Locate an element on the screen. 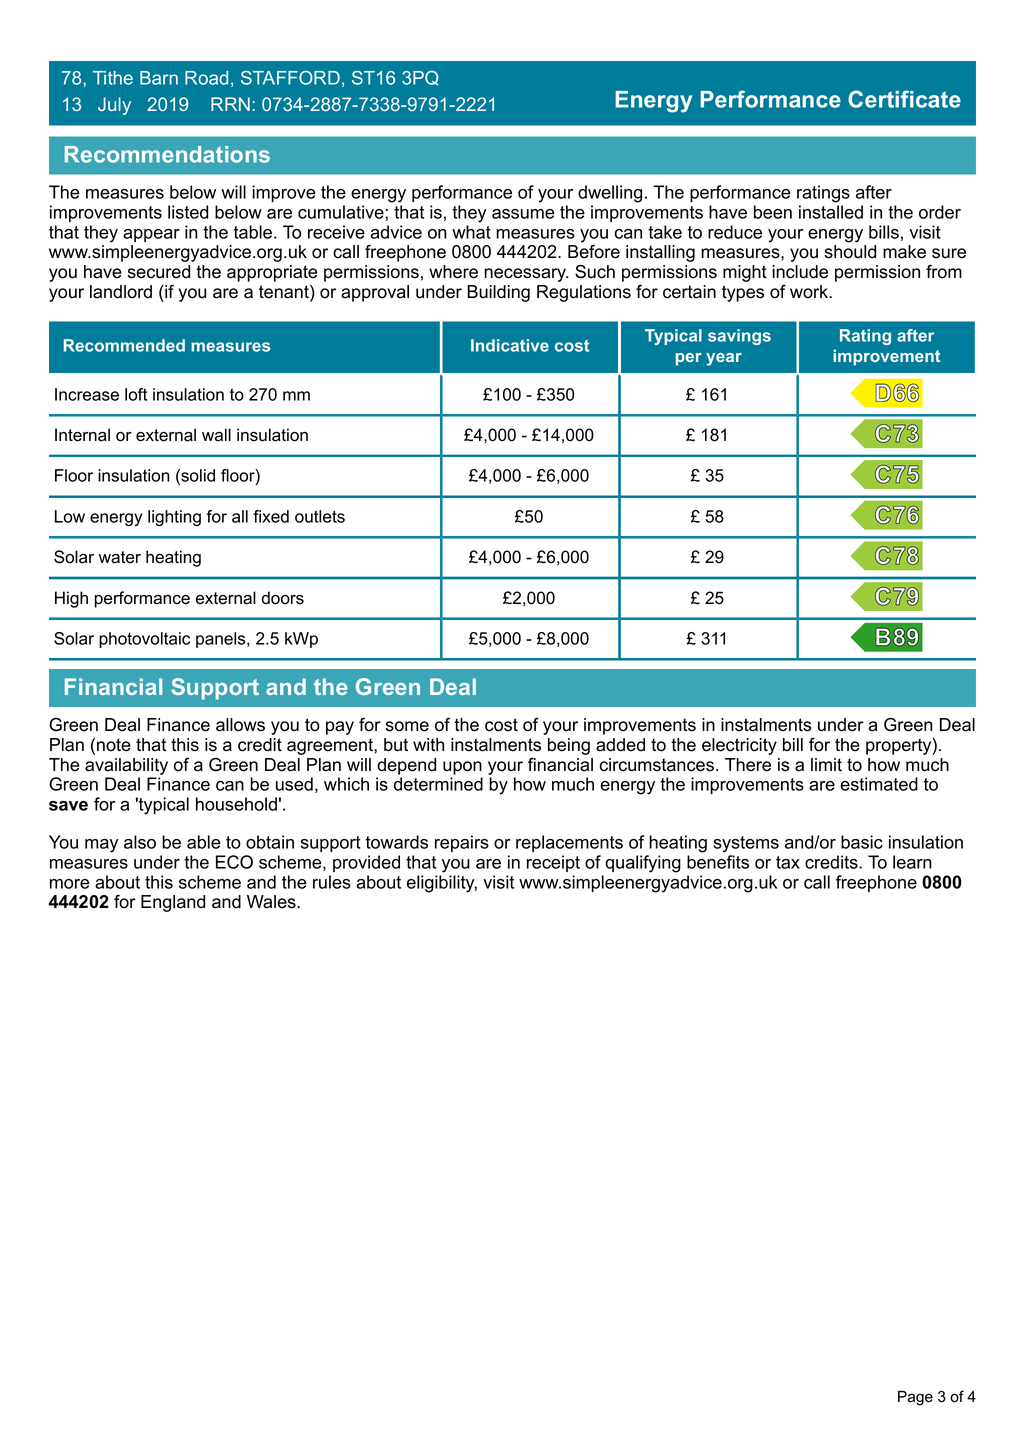 This screenshot has height=1450, width=1025. Wales is located at coordinates (272, 902).
